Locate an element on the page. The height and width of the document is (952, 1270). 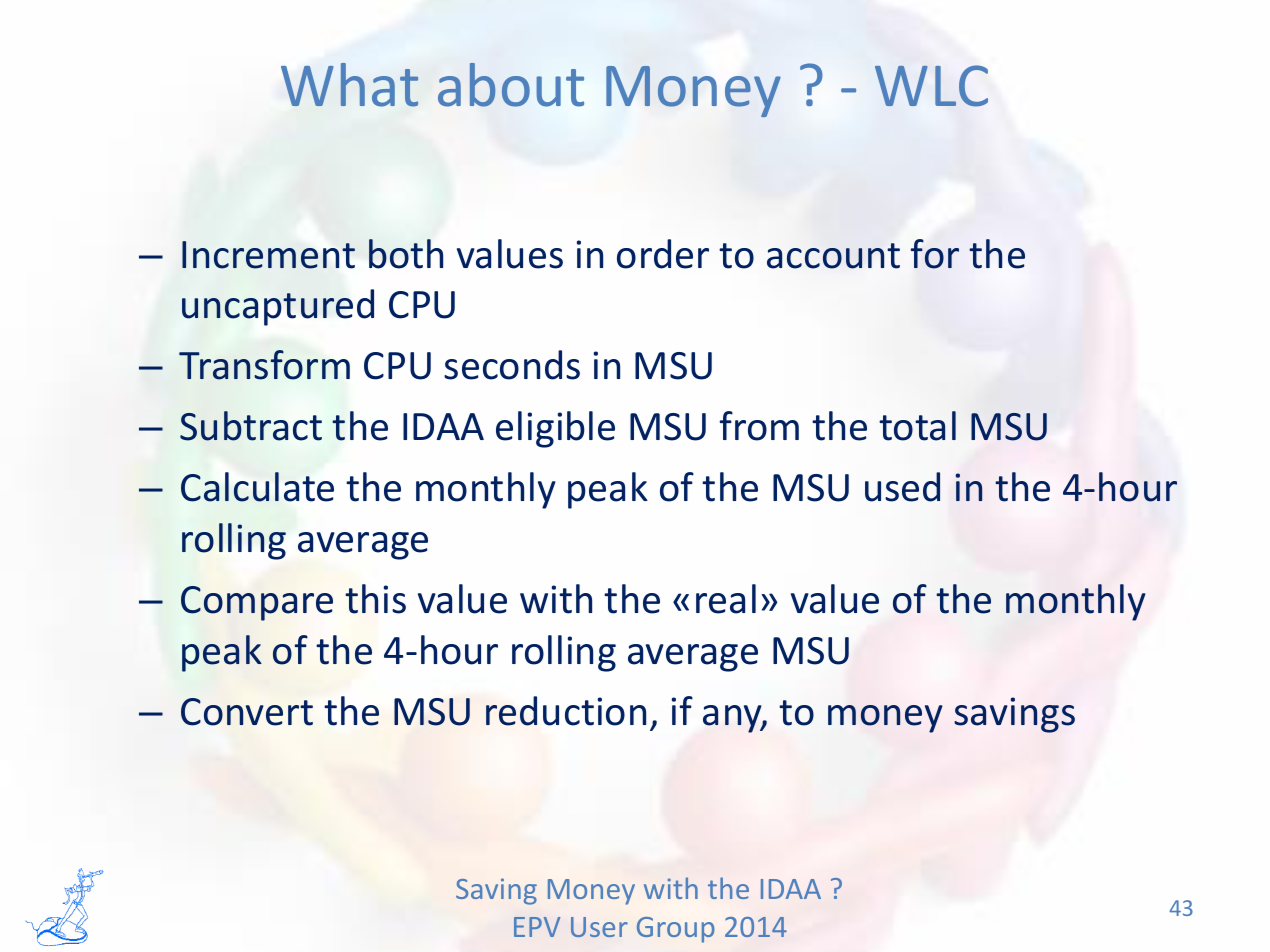
seconds is located at coordinates (512, 365).
